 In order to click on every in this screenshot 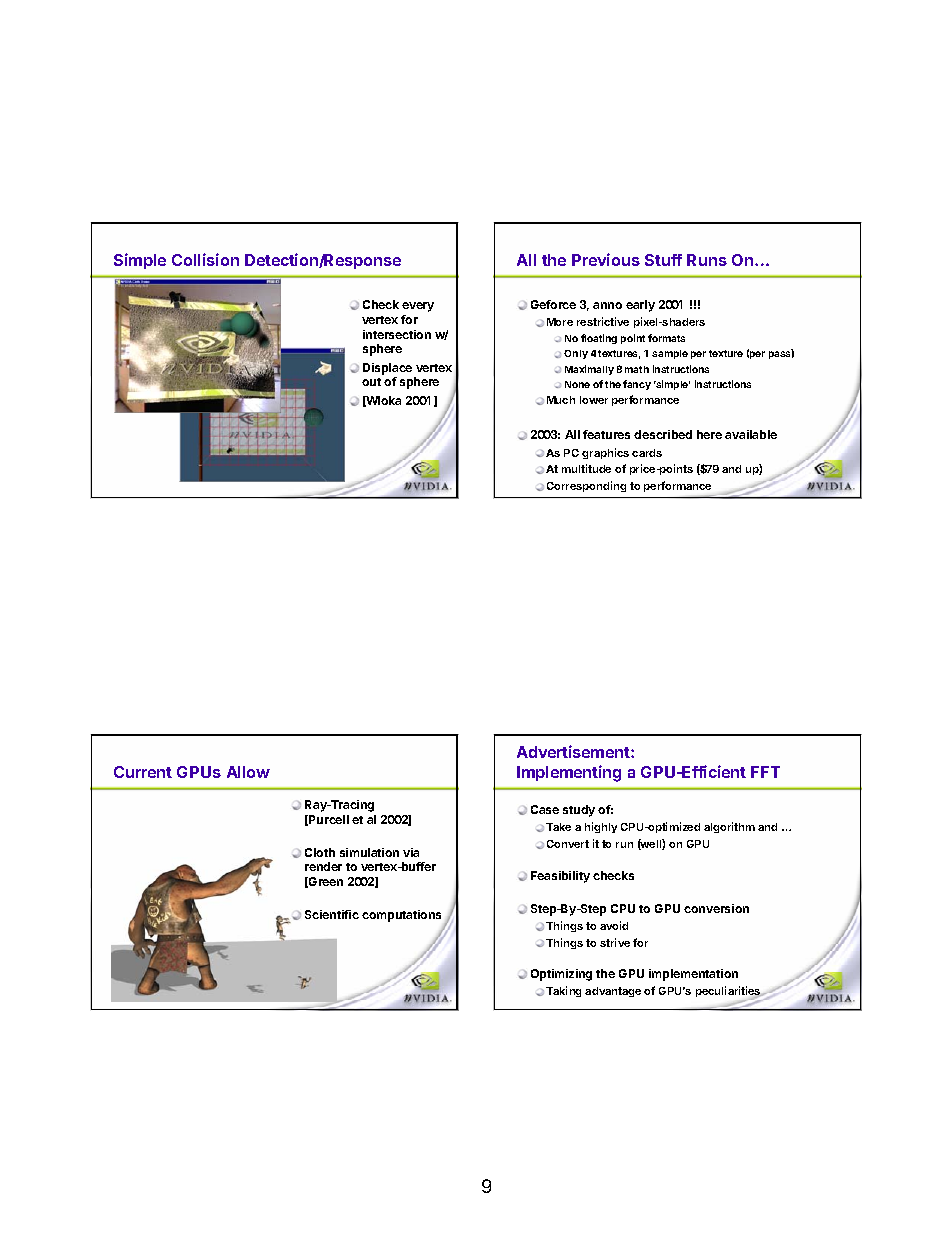, I will do `click(418, 307)`.
